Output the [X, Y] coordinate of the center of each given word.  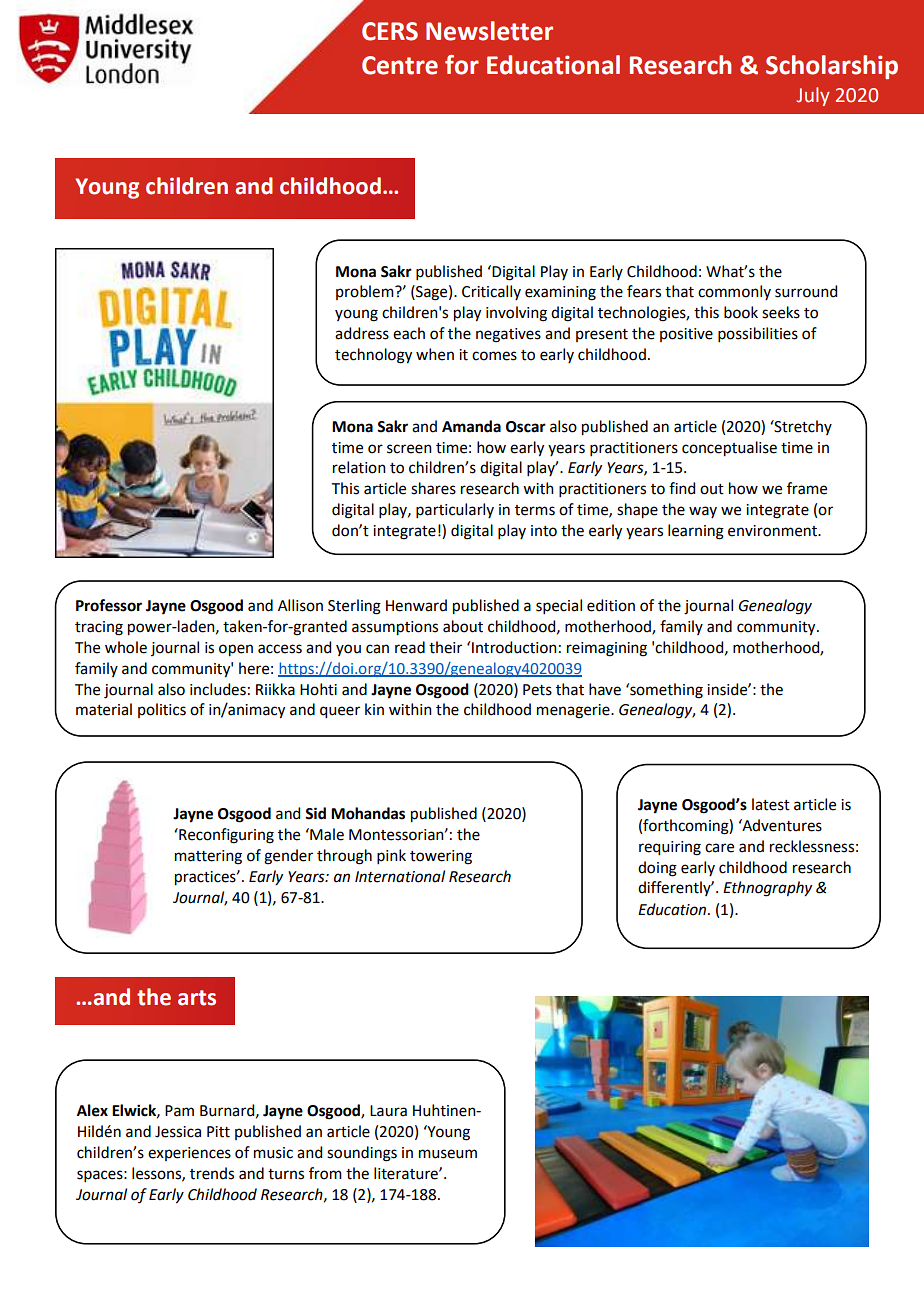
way [703, 512]
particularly [455, 510]
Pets [537, 690]
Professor [109, 605]
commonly [734, 292]
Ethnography [767, 889]
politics [162, 710]
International [400, 876]
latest [771, 804]
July [812, 96]
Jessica [178, 1132]
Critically [491, 292]
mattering [208, 857]
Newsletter [489, 31]
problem [366, 292]
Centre [400, 65]
